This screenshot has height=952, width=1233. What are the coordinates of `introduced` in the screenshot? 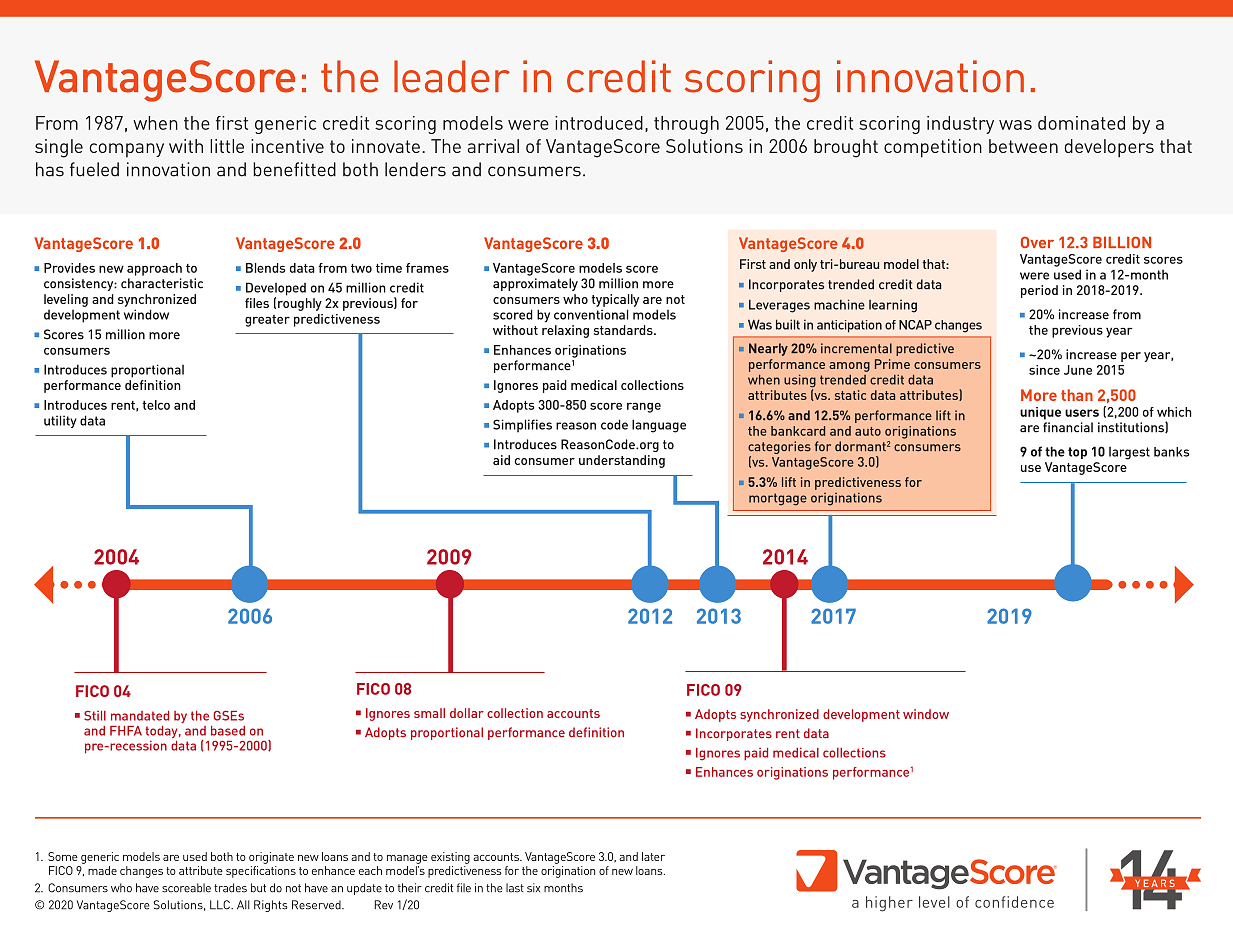 It's located at (599, 123).
